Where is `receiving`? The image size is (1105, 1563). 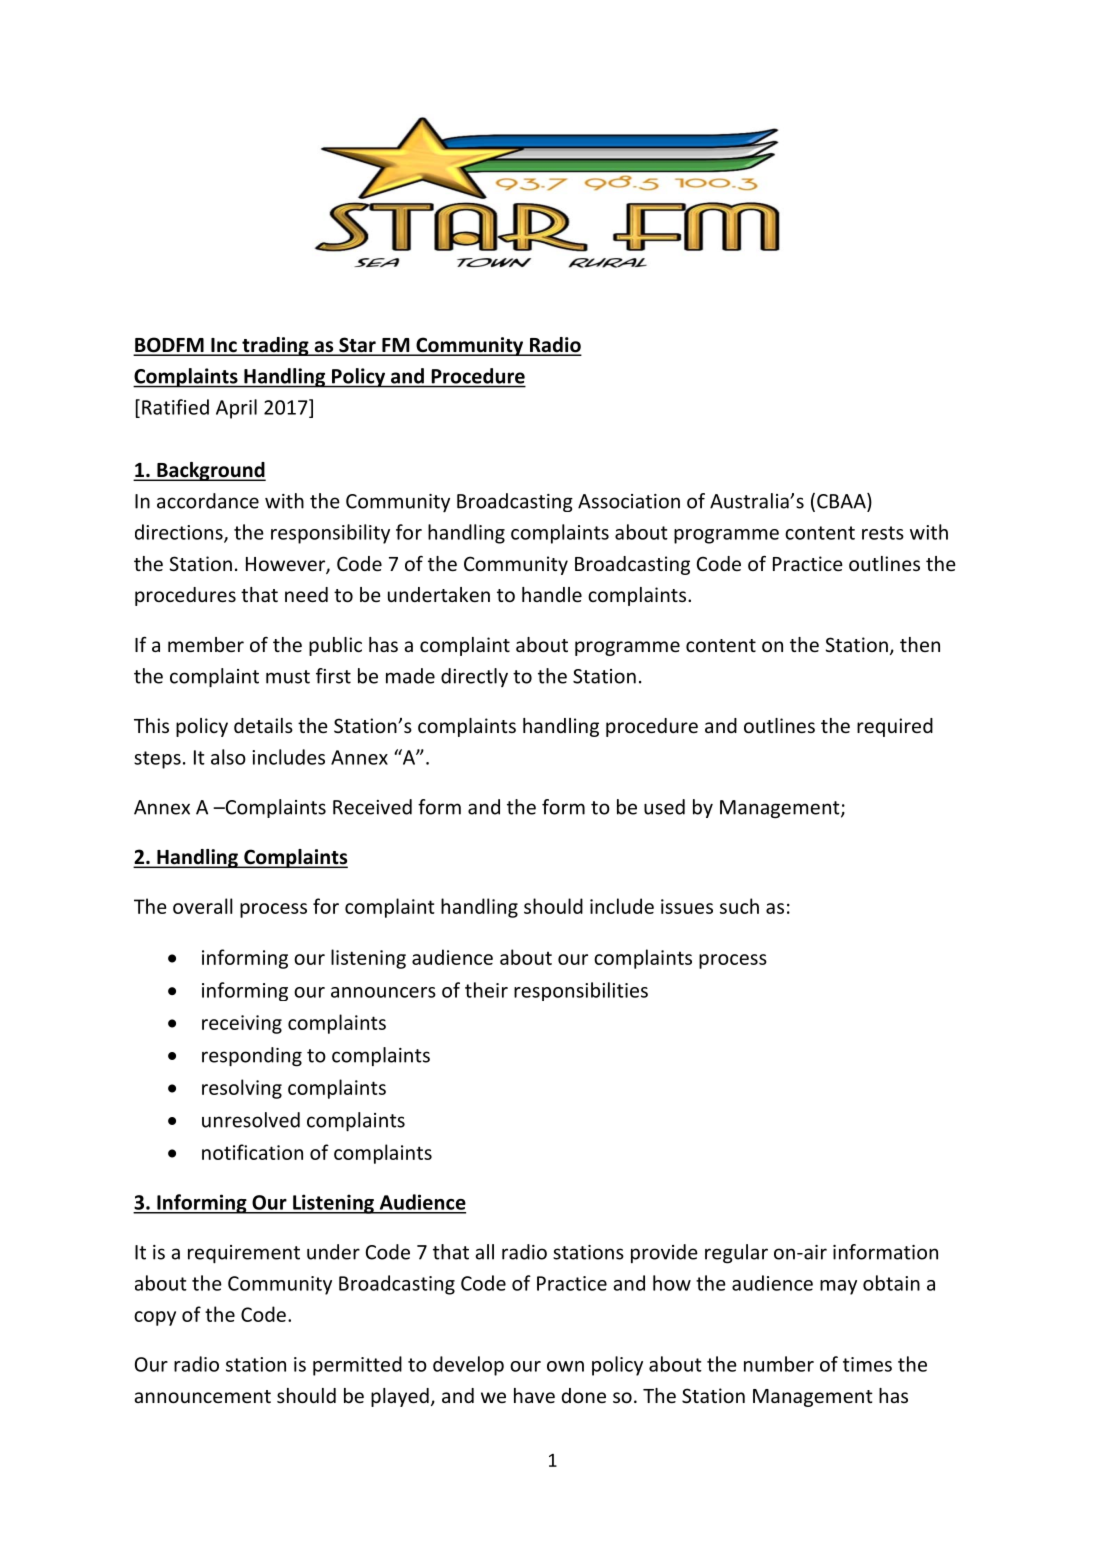 receiving is located at coordinates (242, 1024).
